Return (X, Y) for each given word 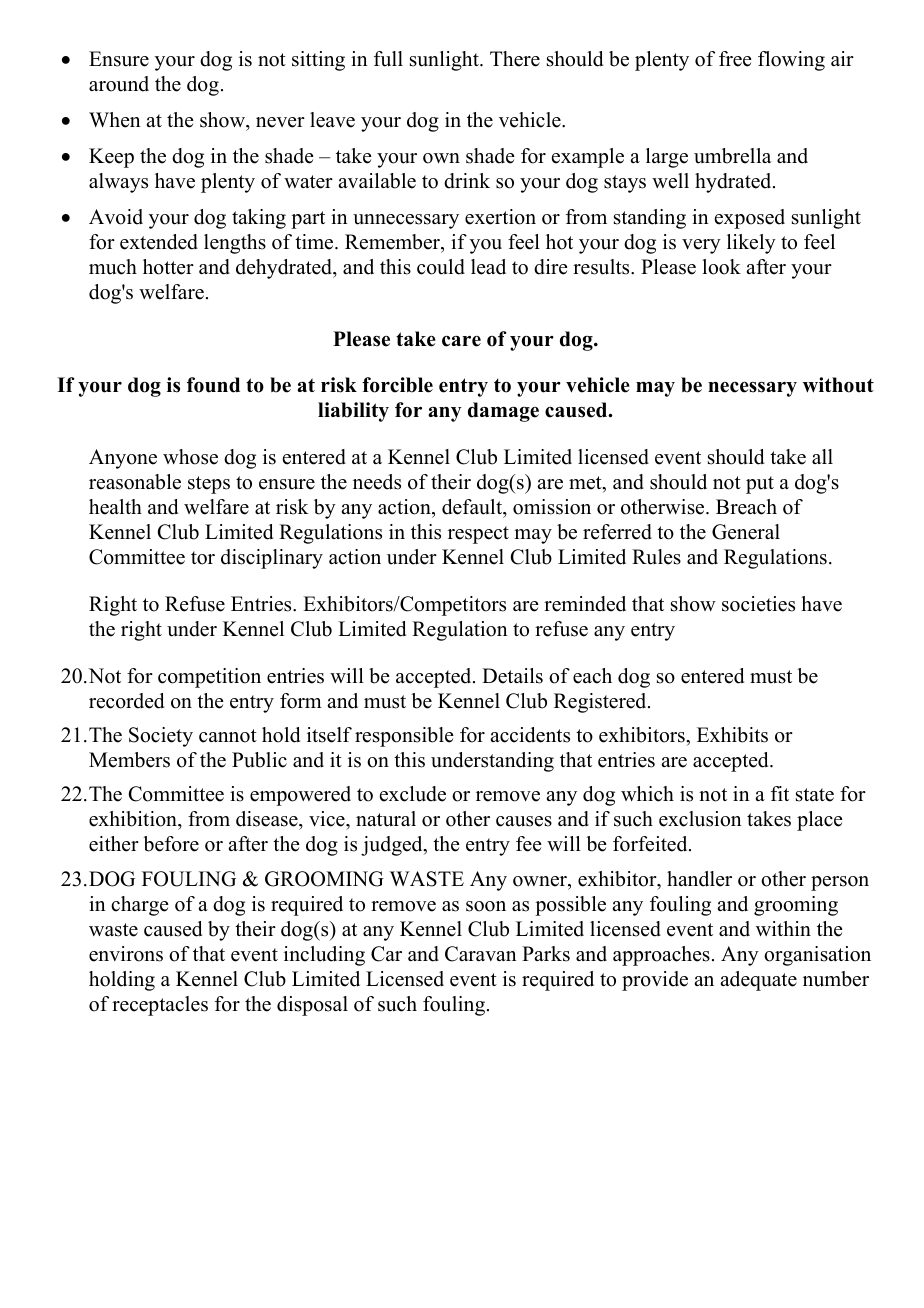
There (515, 59)
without (838, 385)
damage (503, 412)
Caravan (481, 954)
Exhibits (732, 735)
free (735, 59)
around (119, 84)
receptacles (160, 1006)
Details (512, 676)
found (213, 385)
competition (209, 678)
